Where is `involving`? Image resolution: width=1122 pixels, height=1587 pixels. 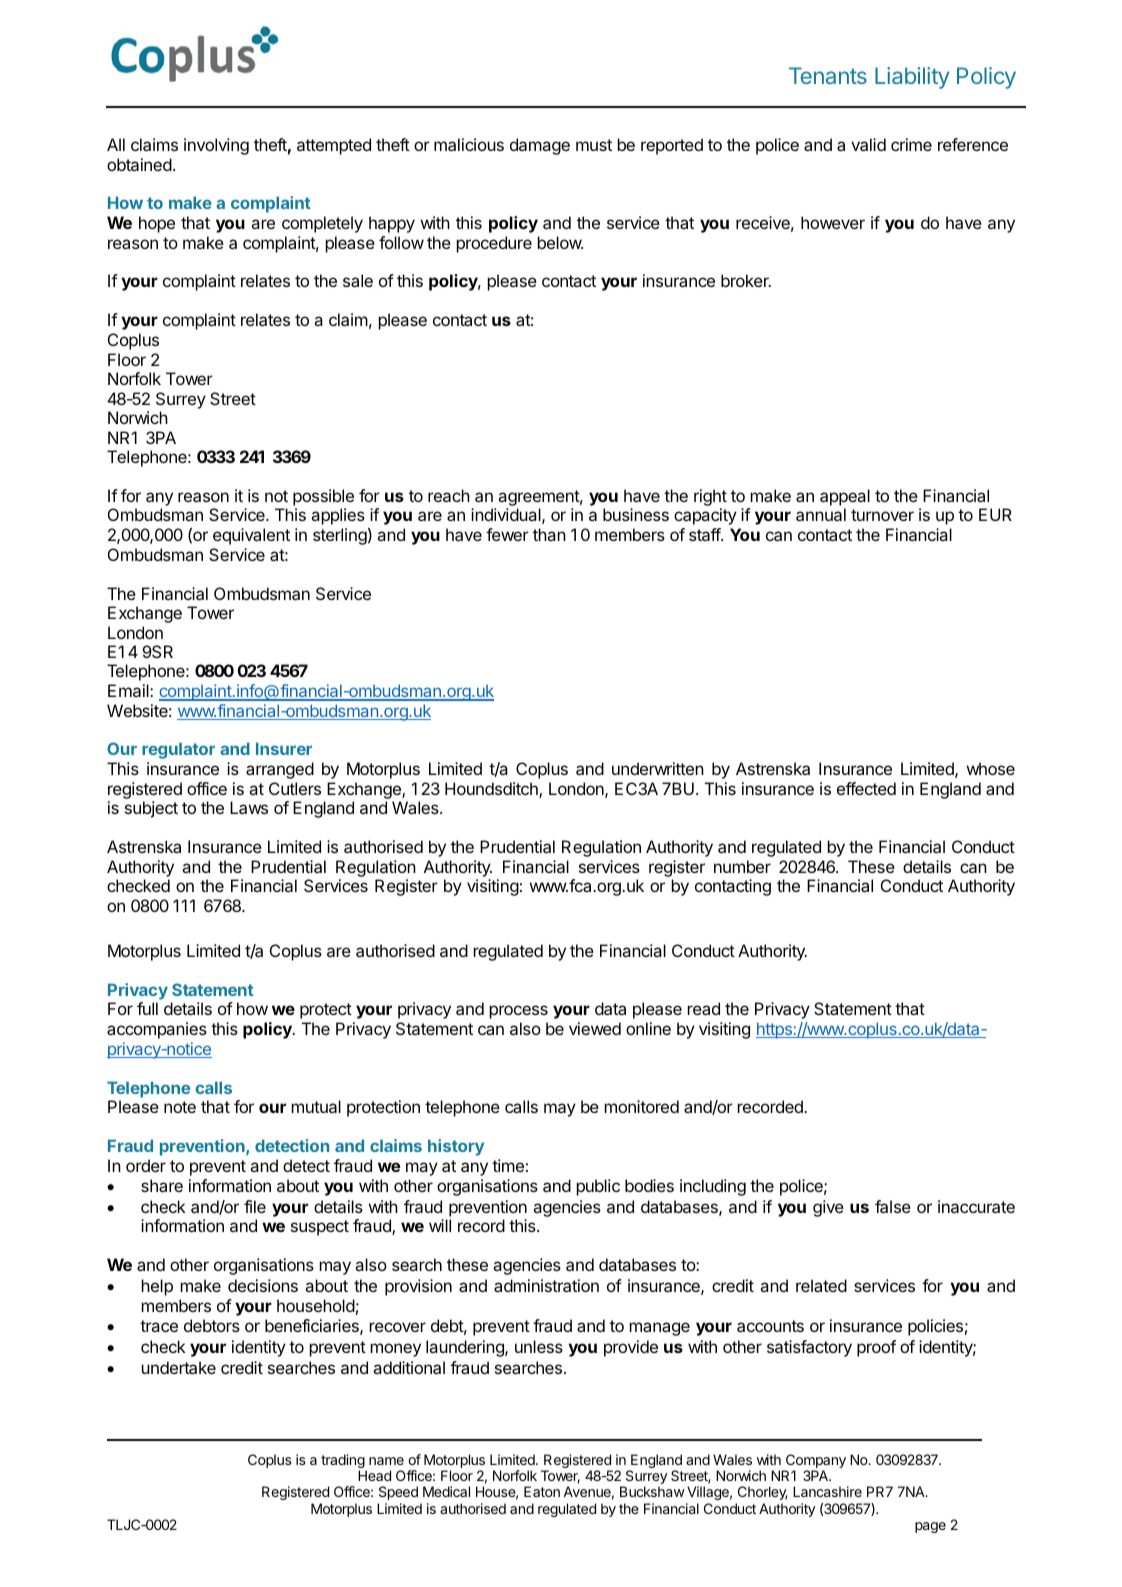
involving is located at coordinates (216, 146).
